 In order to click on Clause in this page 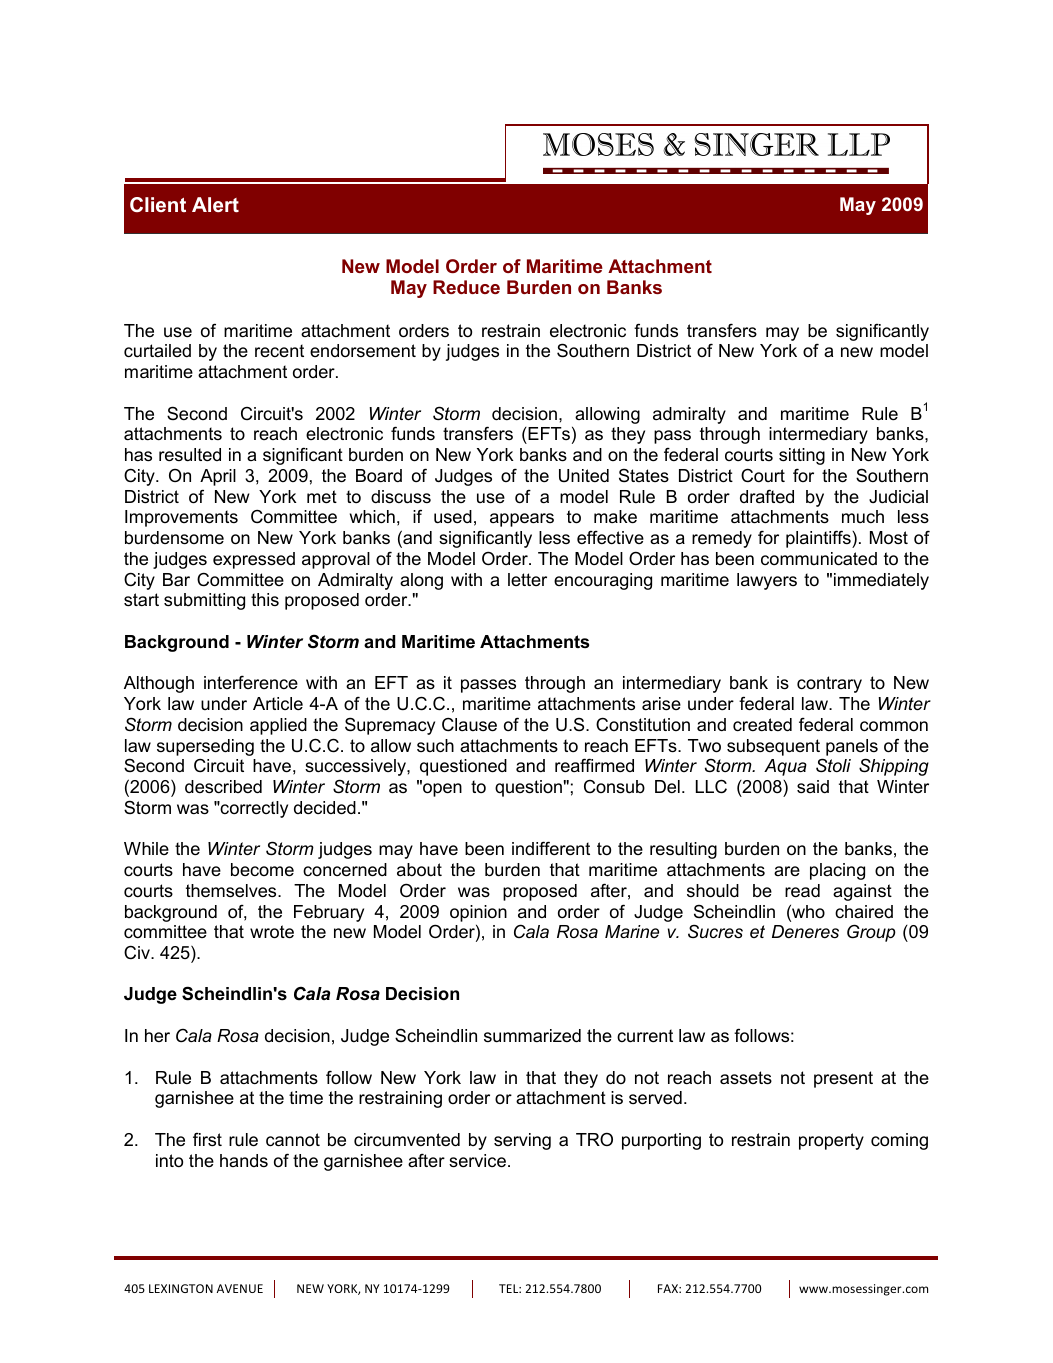, I will do `click(469, 724)`.
